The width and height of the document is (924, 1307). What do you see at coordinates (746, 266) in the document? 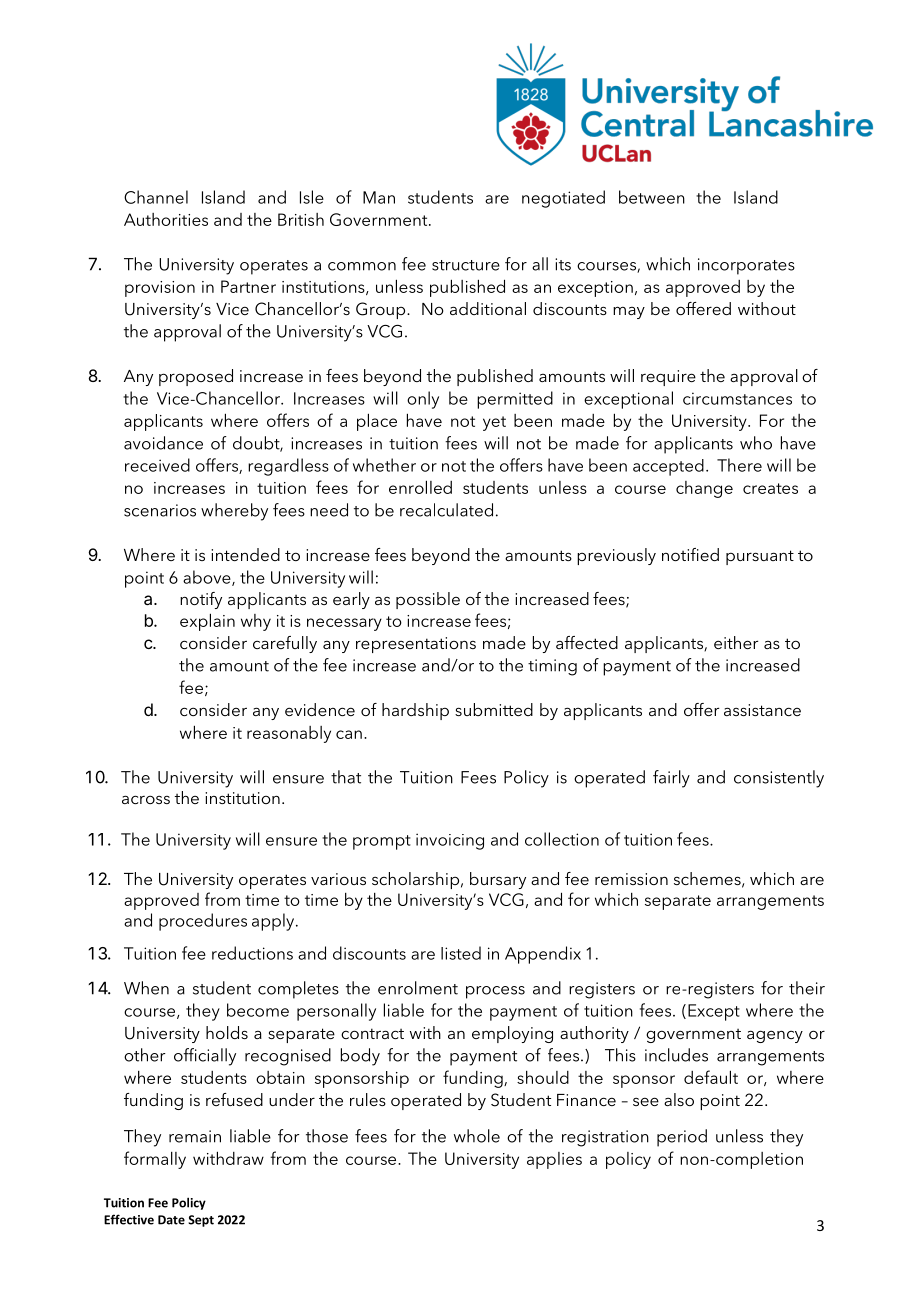
I see `incorporates` at bounding box center [746, 266].
